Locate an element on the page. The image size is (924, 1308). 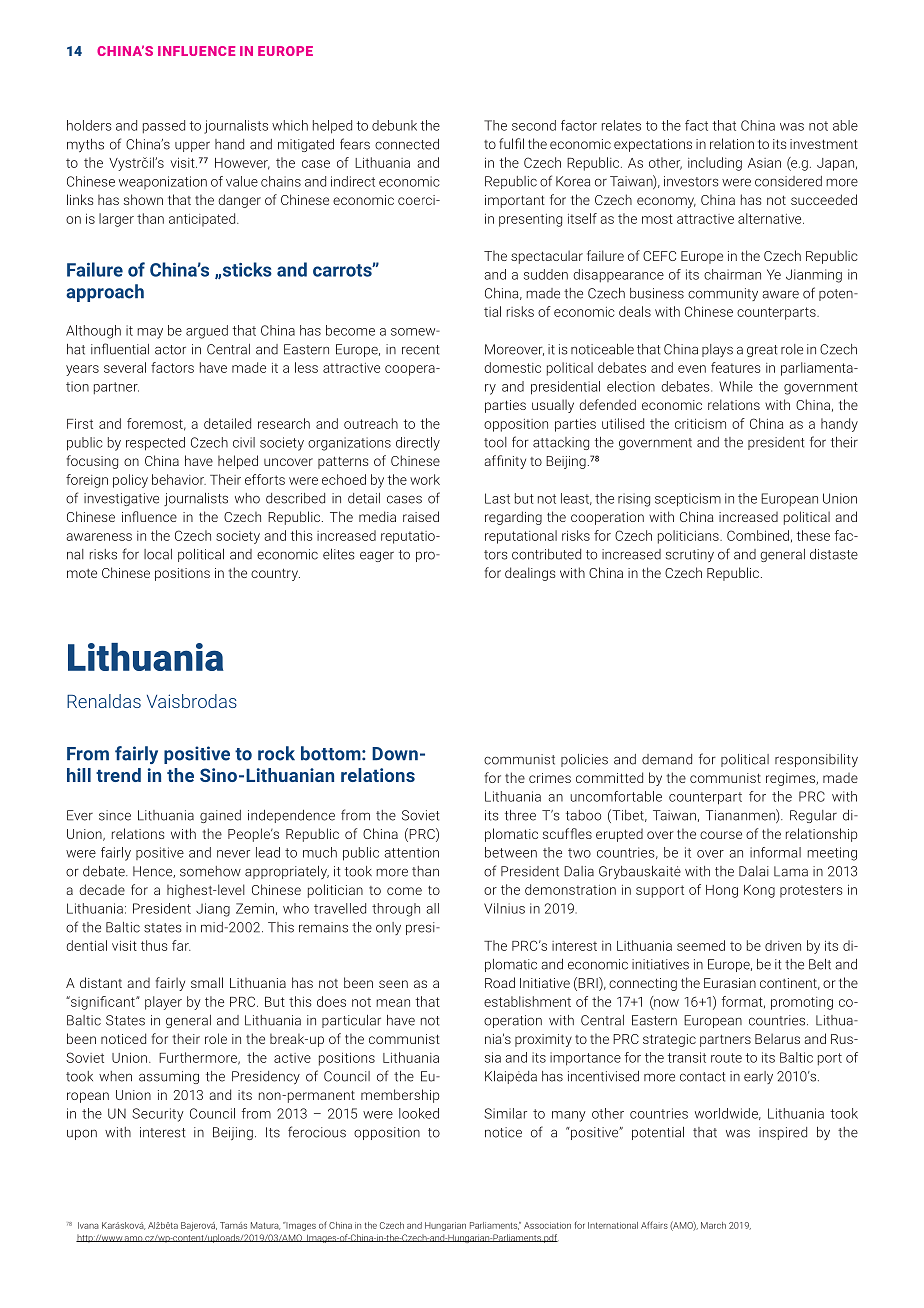
behavior is located at coordinates (179, 479).
